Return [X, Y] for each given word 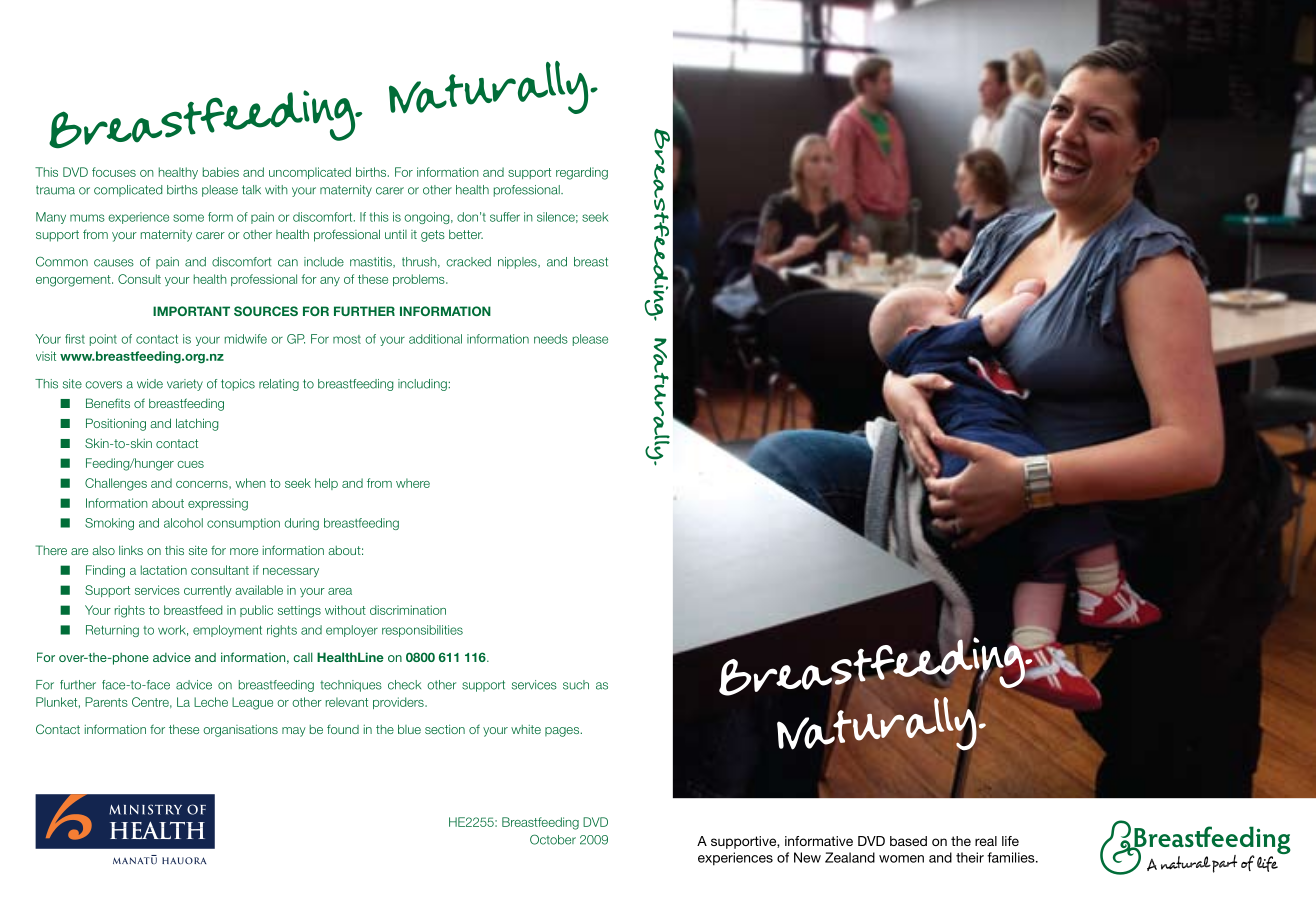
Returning [112, 631]
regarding [582, 173]
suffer [505, 217]
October [553, 839]
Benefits [108, 403]
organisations [240, 731]
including [422, 385]
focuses [114, 172]
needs [551, 339]
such [576, 685]
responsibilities [422, 631]
